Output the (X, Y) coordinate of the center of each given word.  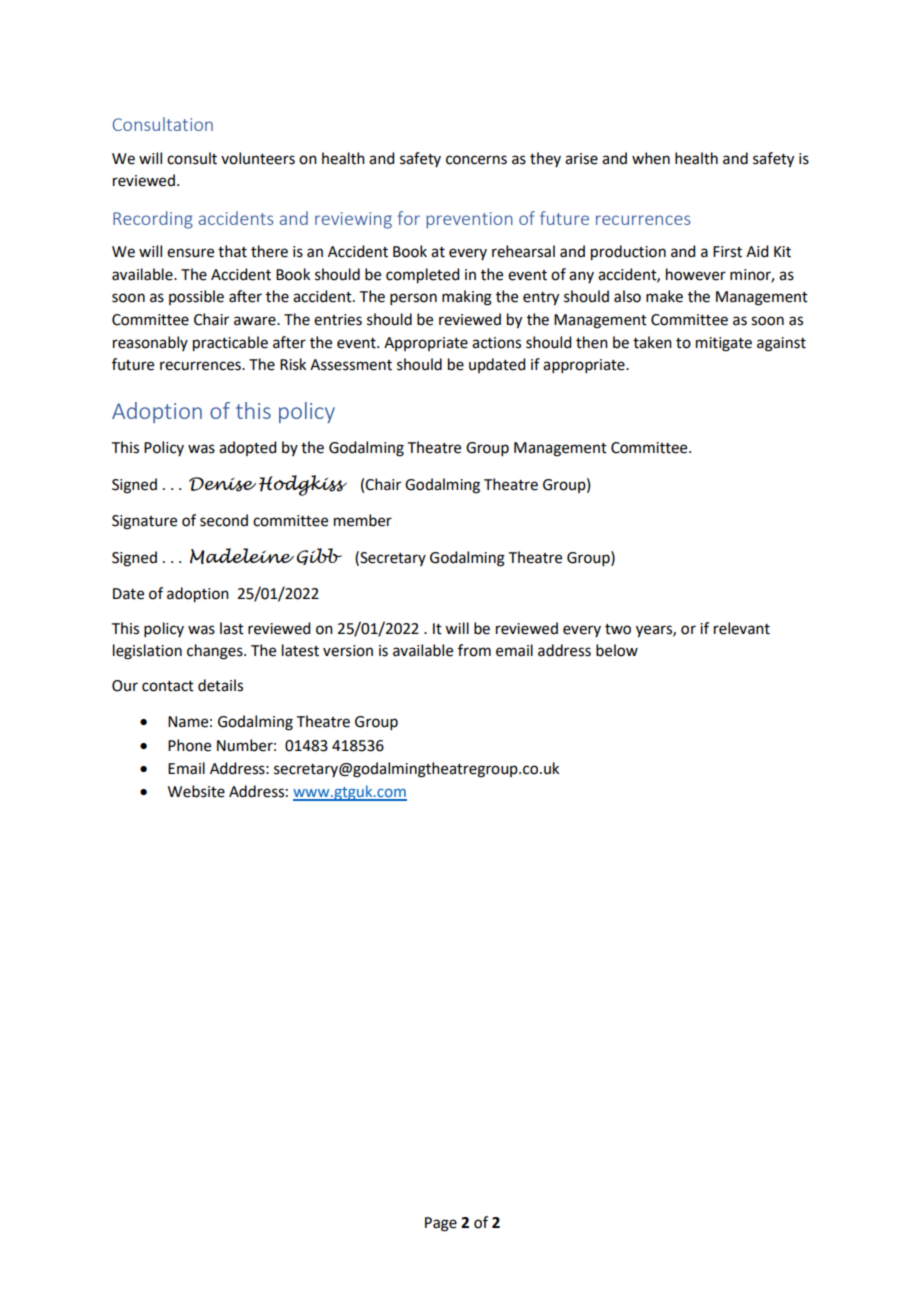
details (220, 685)
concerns (476, 160)
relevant (742, 628)
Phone (189, 745)
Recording (153, 220)
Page (441, 1224)
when (651, 158)
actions (496, 343)
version (348, 651)
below (617, 650)
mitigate (724, 344)
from (474, 650)
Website (196, 791)
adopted (247, 448)
